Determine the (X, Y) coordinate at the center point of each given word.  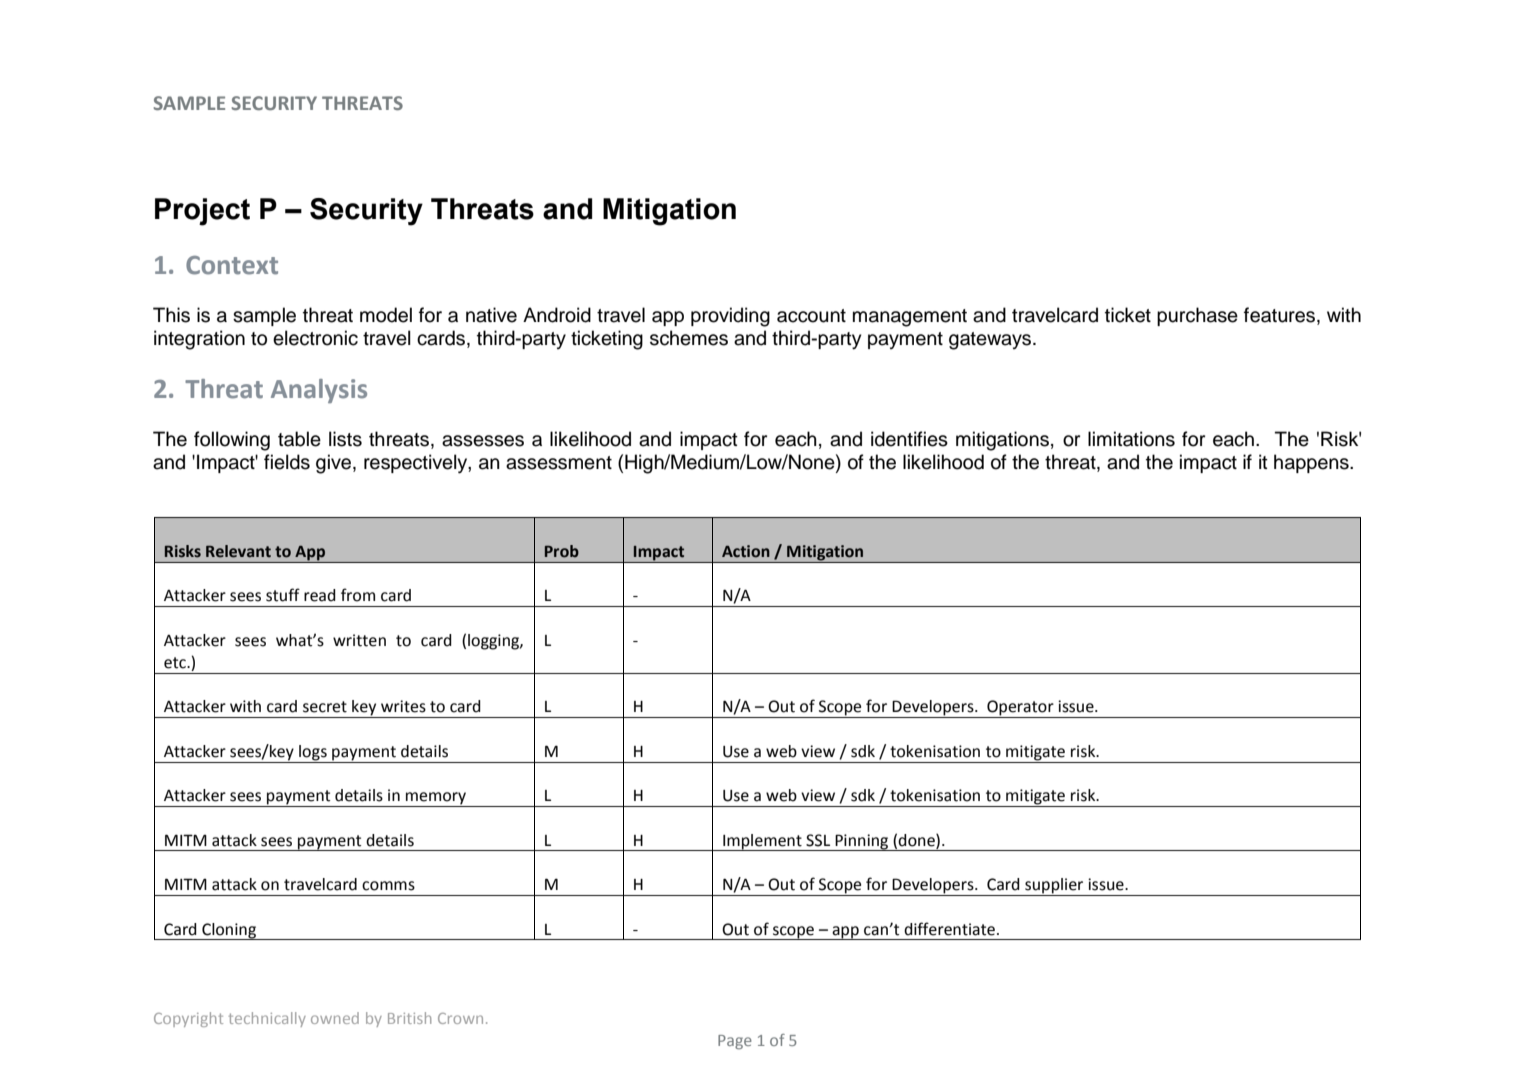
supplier (1054, 887)
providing (730, 317)
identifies (909, 439)
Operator (1020, 709)
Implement (762, 842)
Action (746, 551)
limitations (1131, 439)
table (299, 439)
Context (232, 265)
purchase (1197, 316)
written (359, 640)
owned (335, 1018)
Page (735, 1042)
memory (436, 799)
